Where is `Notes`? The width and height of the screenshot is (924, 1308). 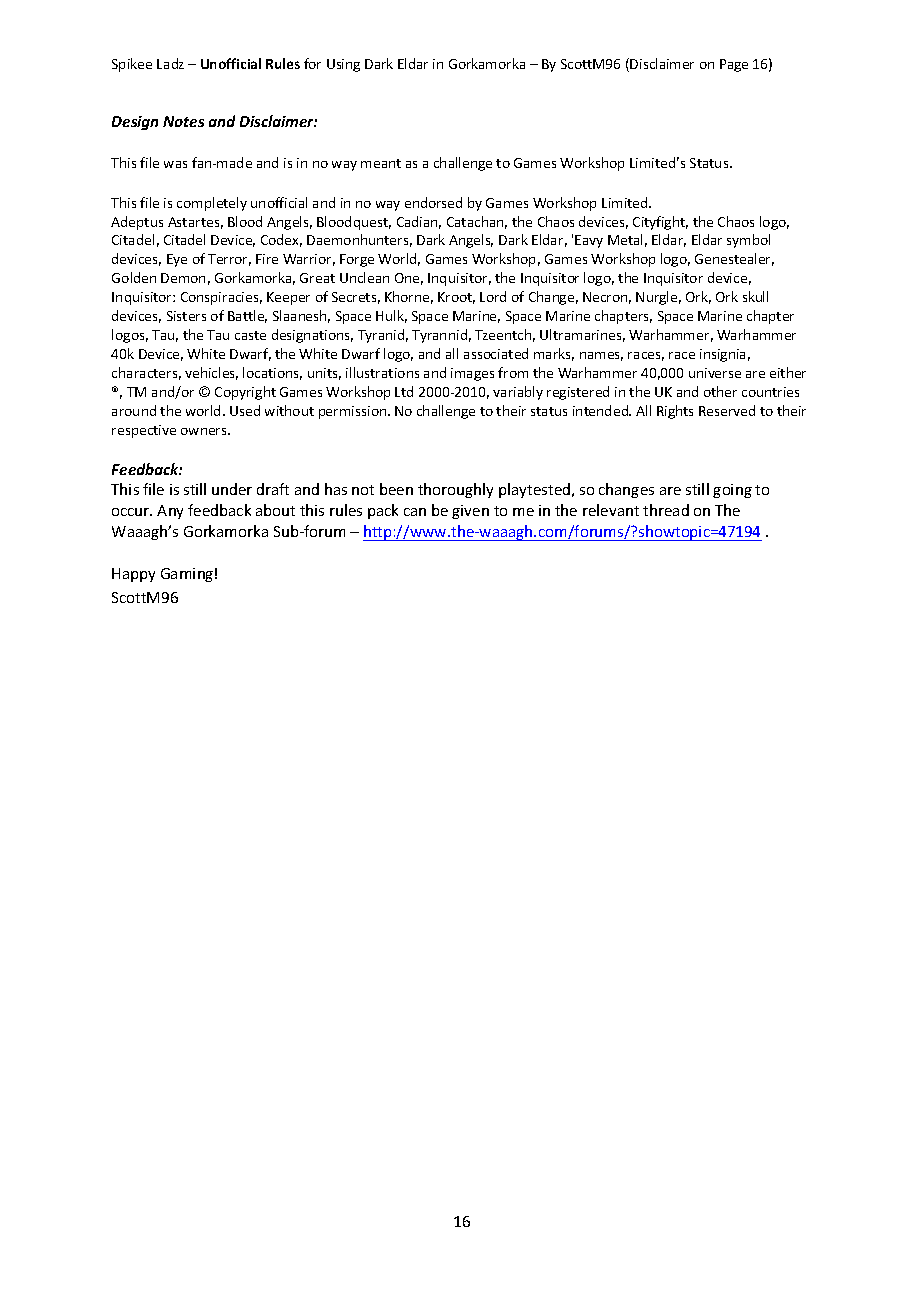
Notes is located at coordinates (183, 121).
